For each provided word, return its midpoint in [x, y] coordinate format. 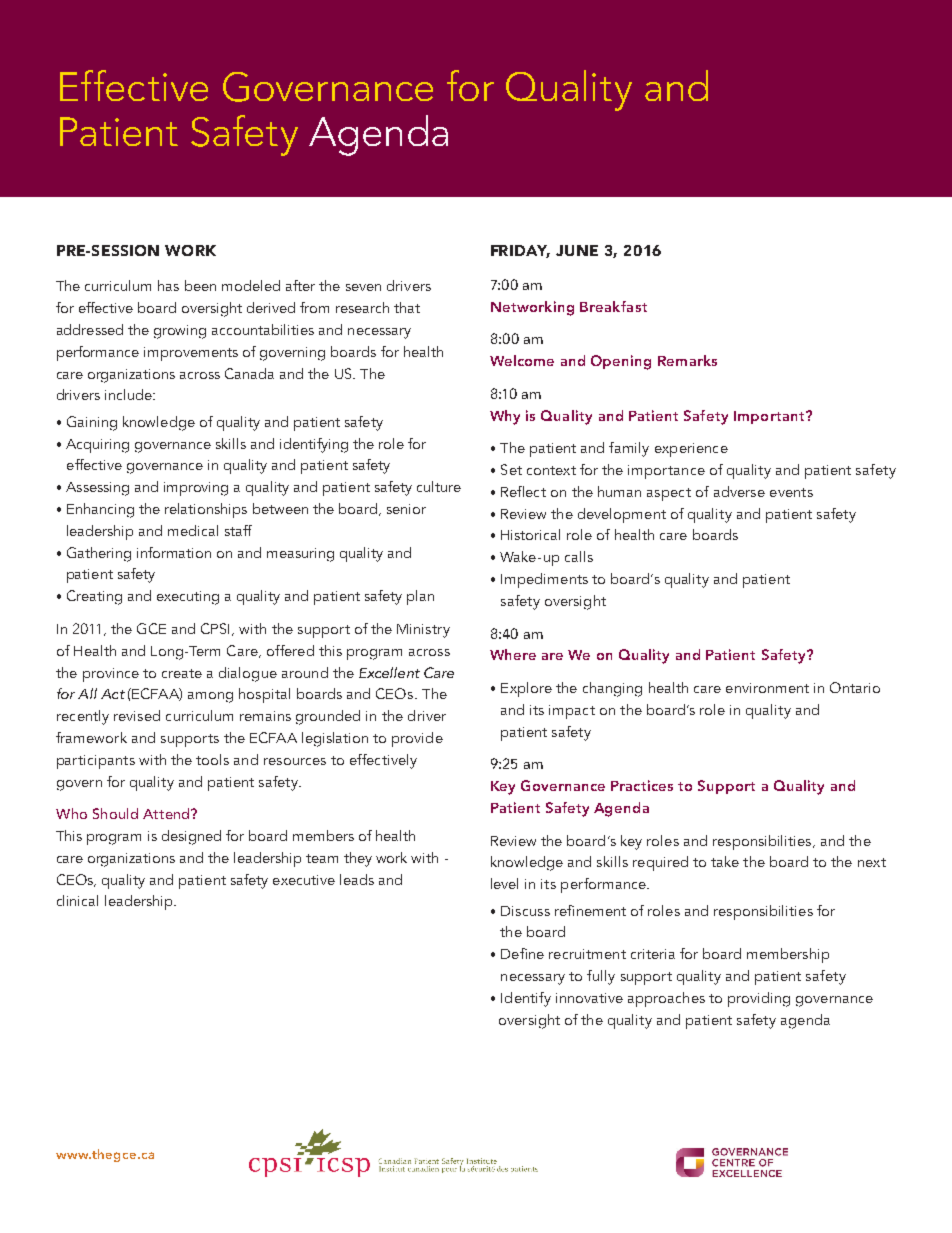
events [791, 492]
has [168, 285]
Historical [530, 534]
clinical [77, 900]
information [174, 552]
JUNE [577, 250]
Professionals [453, 116]
